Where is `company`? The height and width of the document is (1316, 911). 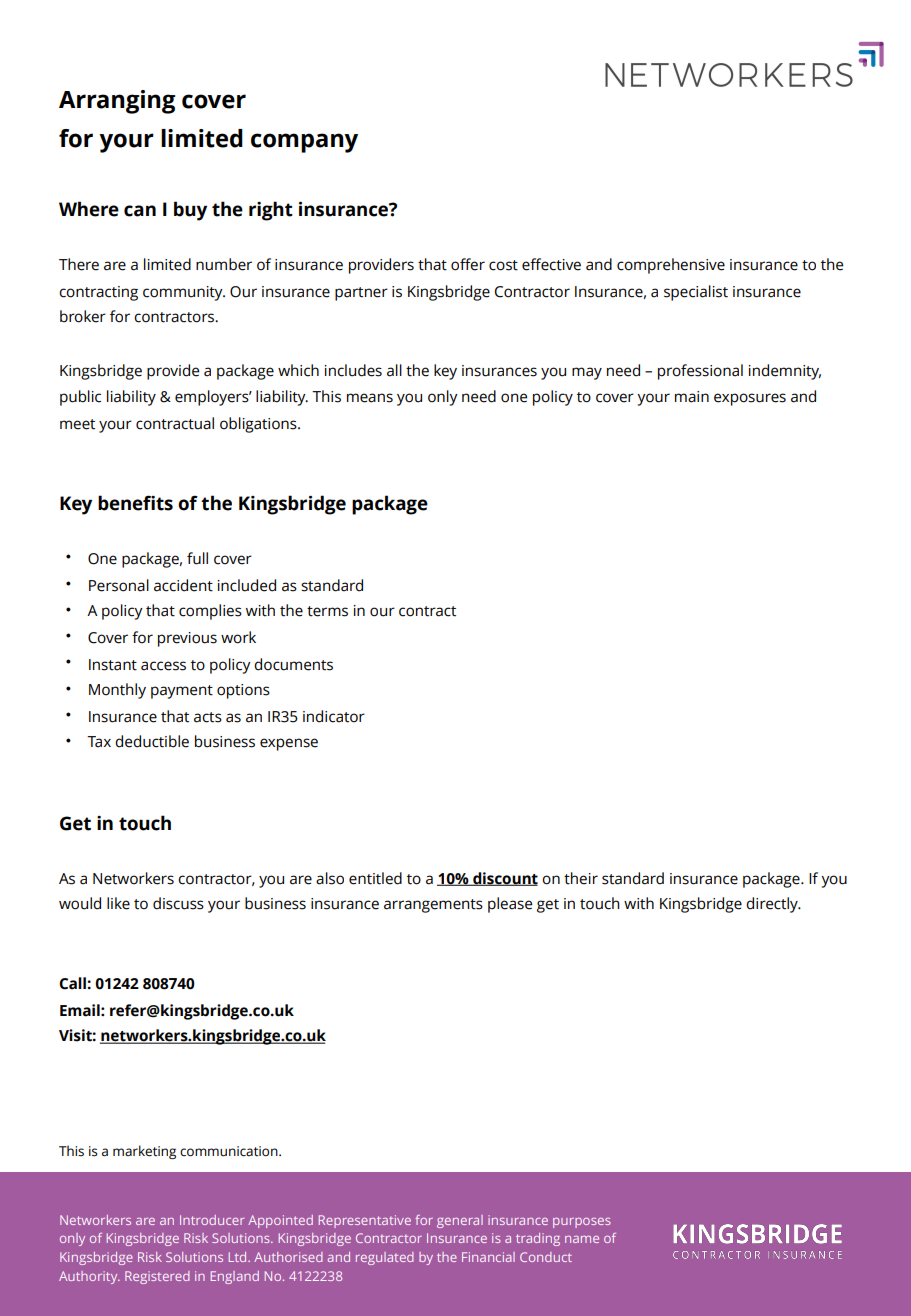
company is located at coordinates (304, 143).
